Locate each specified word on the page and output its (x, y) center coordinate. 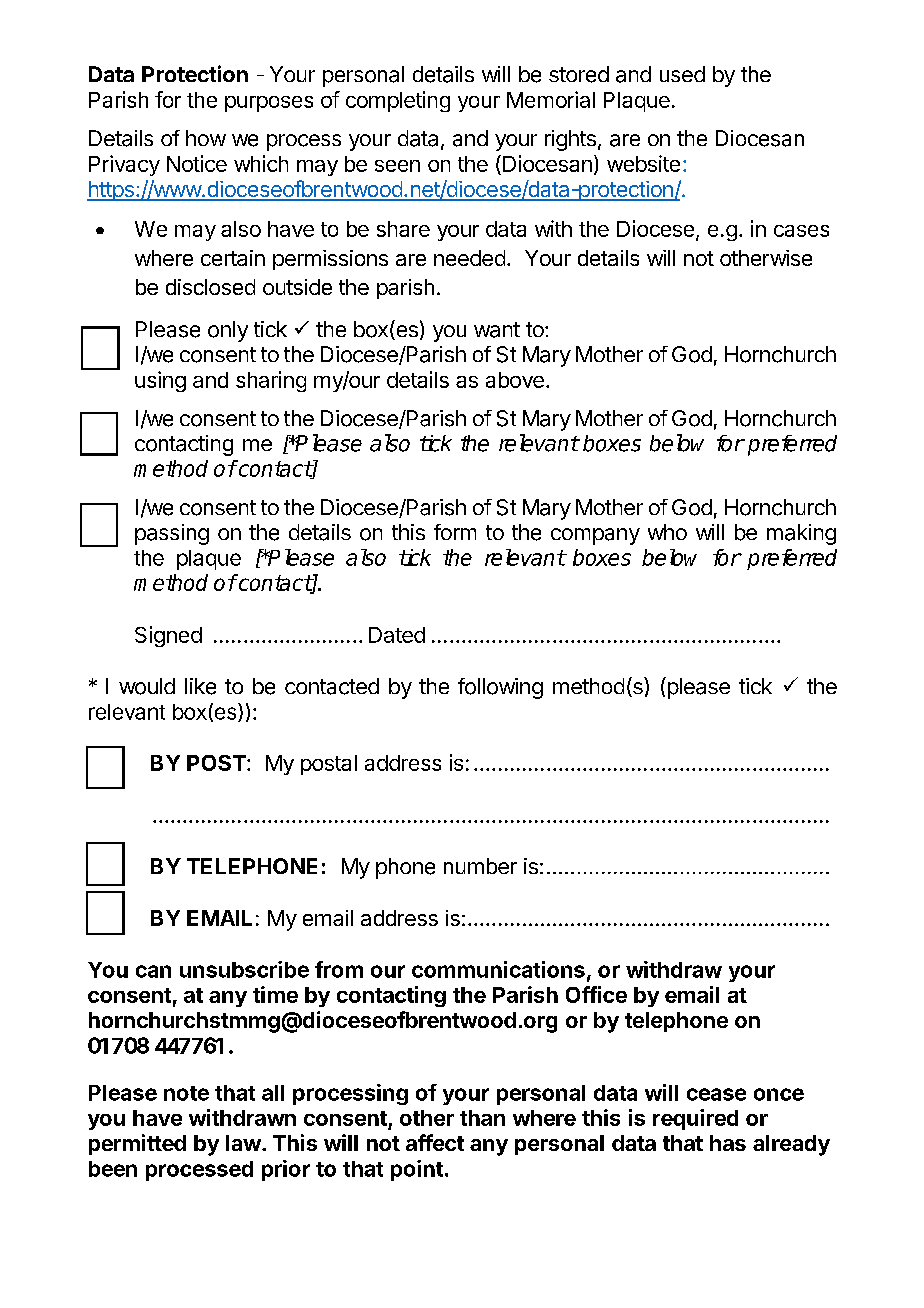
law (243, 1143)
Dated (397, 635)
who (667, 532)
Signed (168, 636)
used (682, 74)
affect (435, 1142)
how (206, 138)
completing (398, 101)
